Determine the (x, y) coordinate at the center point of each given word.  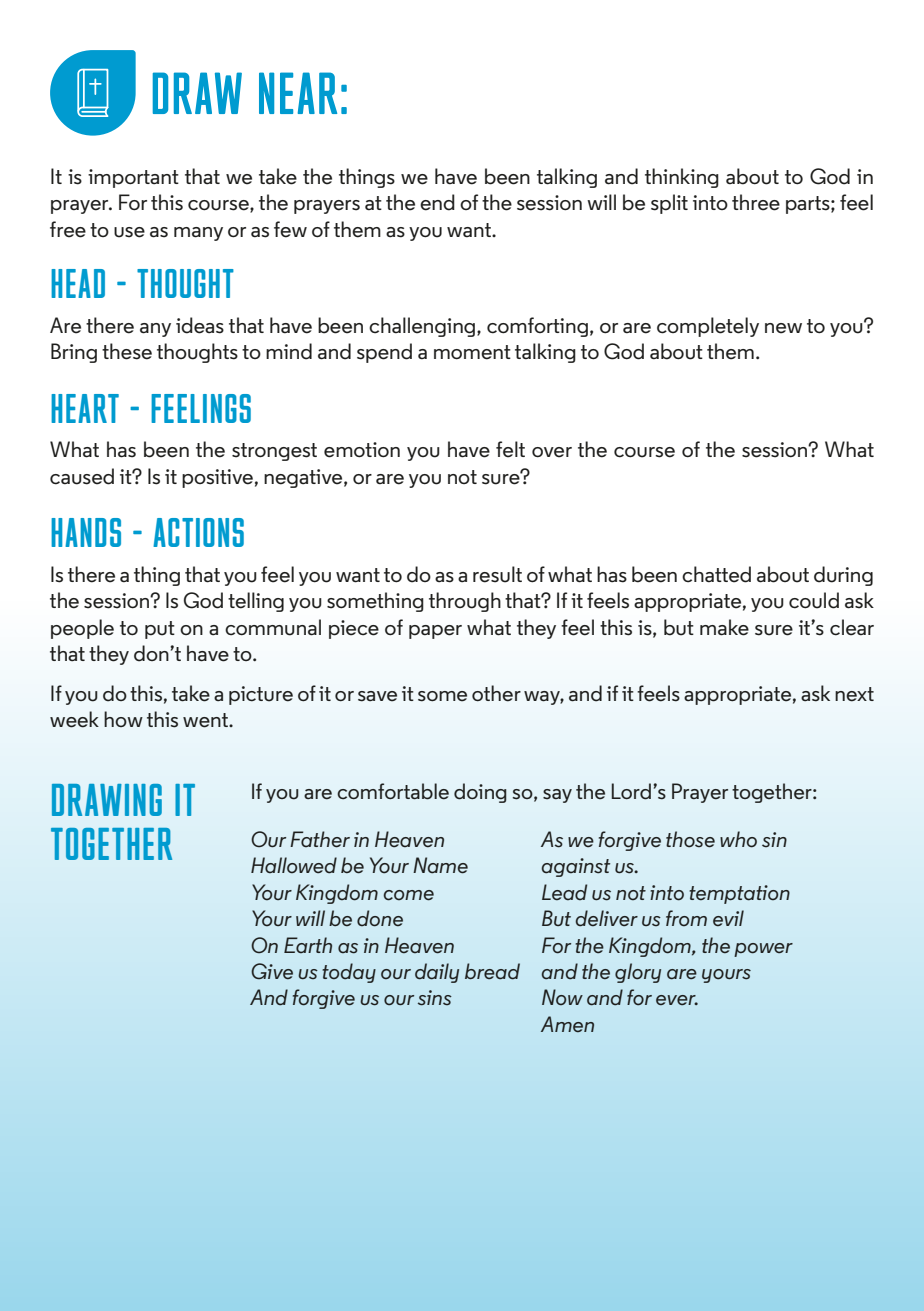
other (496, 693)
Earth (308, 945)
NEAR (298, 93)
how (123, 719)
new (783, 328)
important (133, 178)
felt (510, 449)
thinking (682, 178)
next (854, 694)
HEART (85, 408)
